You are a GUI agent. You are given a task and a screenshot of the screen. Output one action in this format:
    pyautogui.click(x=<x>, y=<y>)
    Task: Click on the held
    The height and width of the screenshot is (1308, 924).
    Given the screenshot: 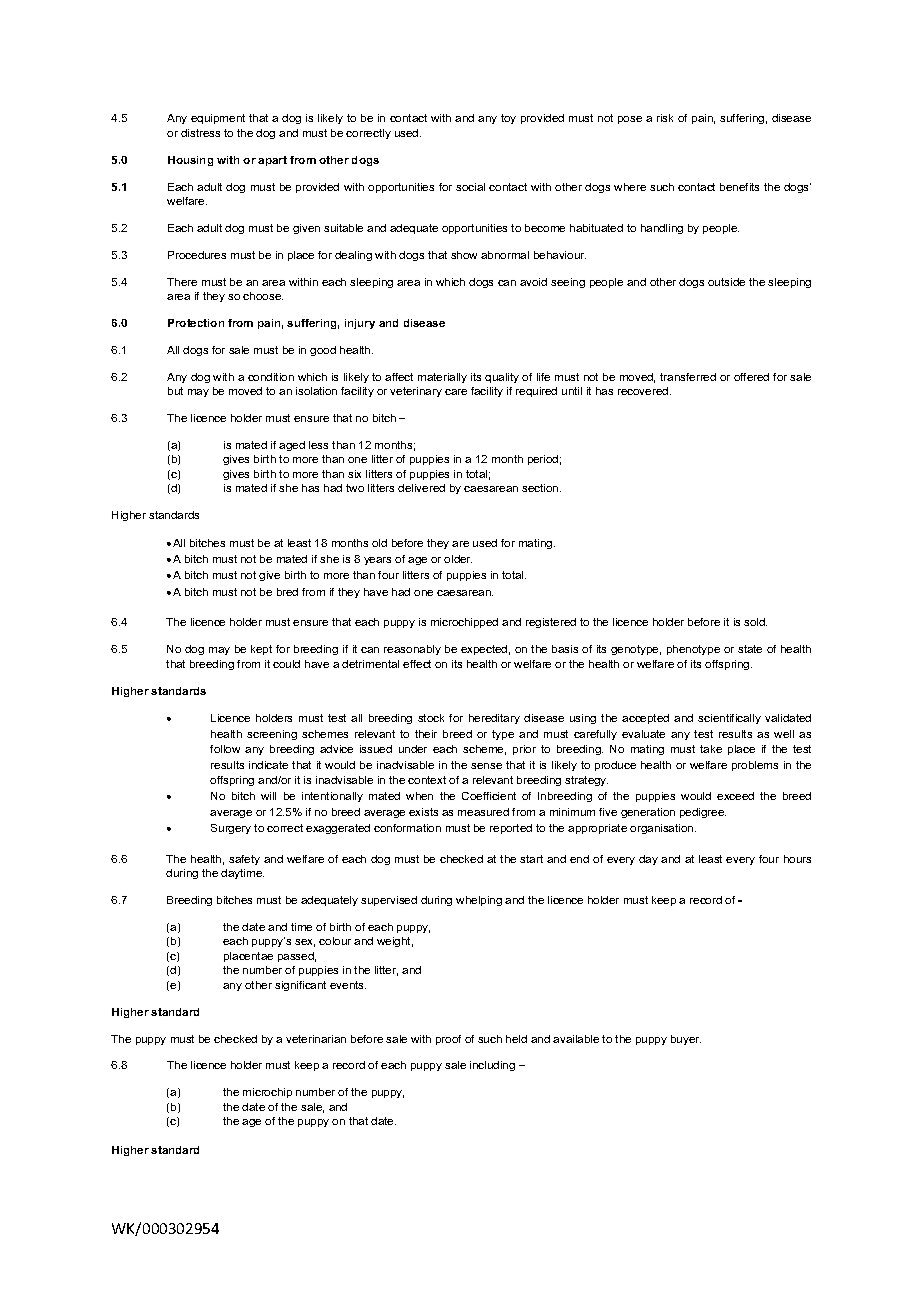 What is the action you would take?
    pyautogui.click(x=516, y=1039)
